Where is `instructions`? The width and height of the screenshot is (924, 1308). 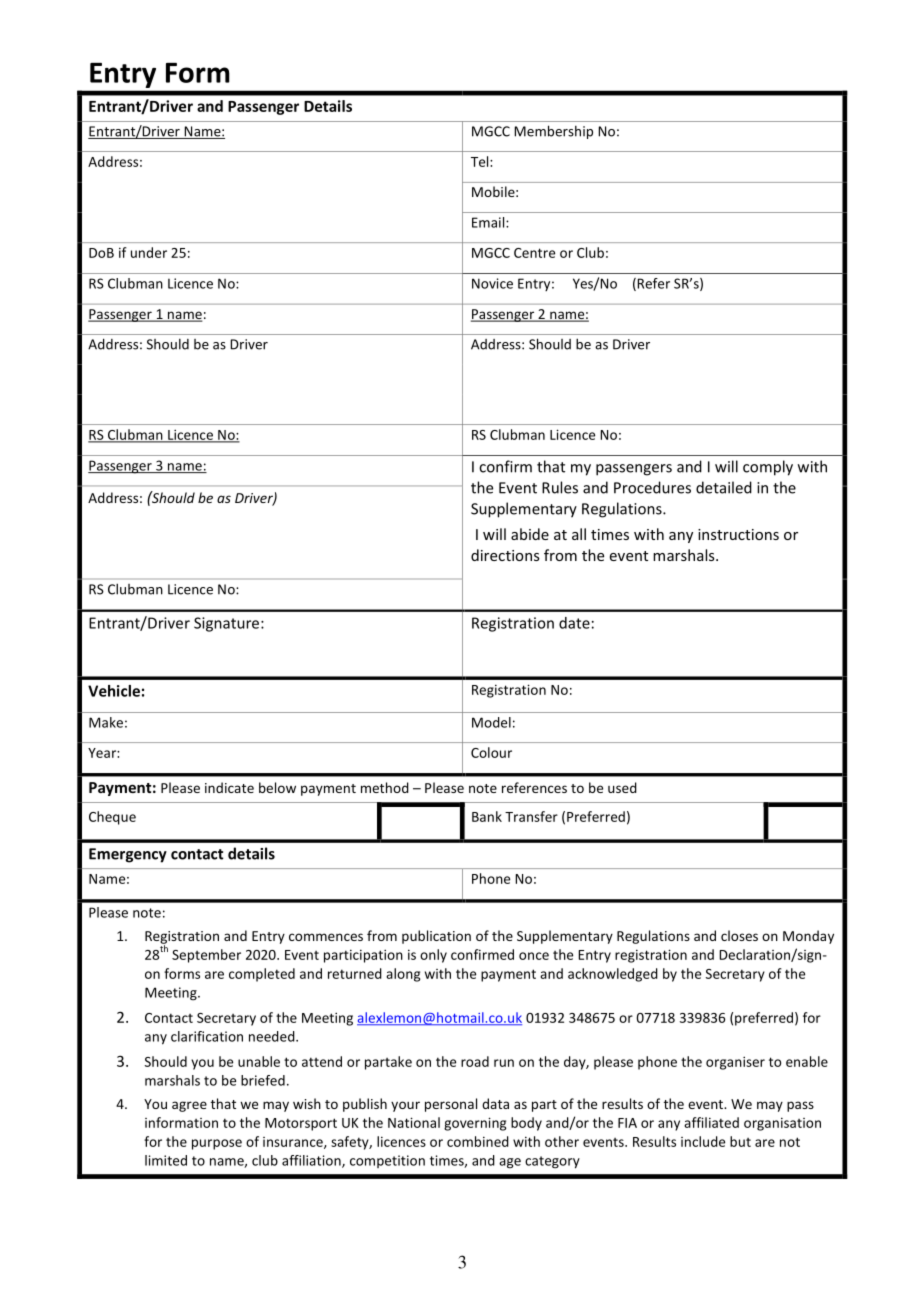 instructions is located at coordinates (738, 534).
